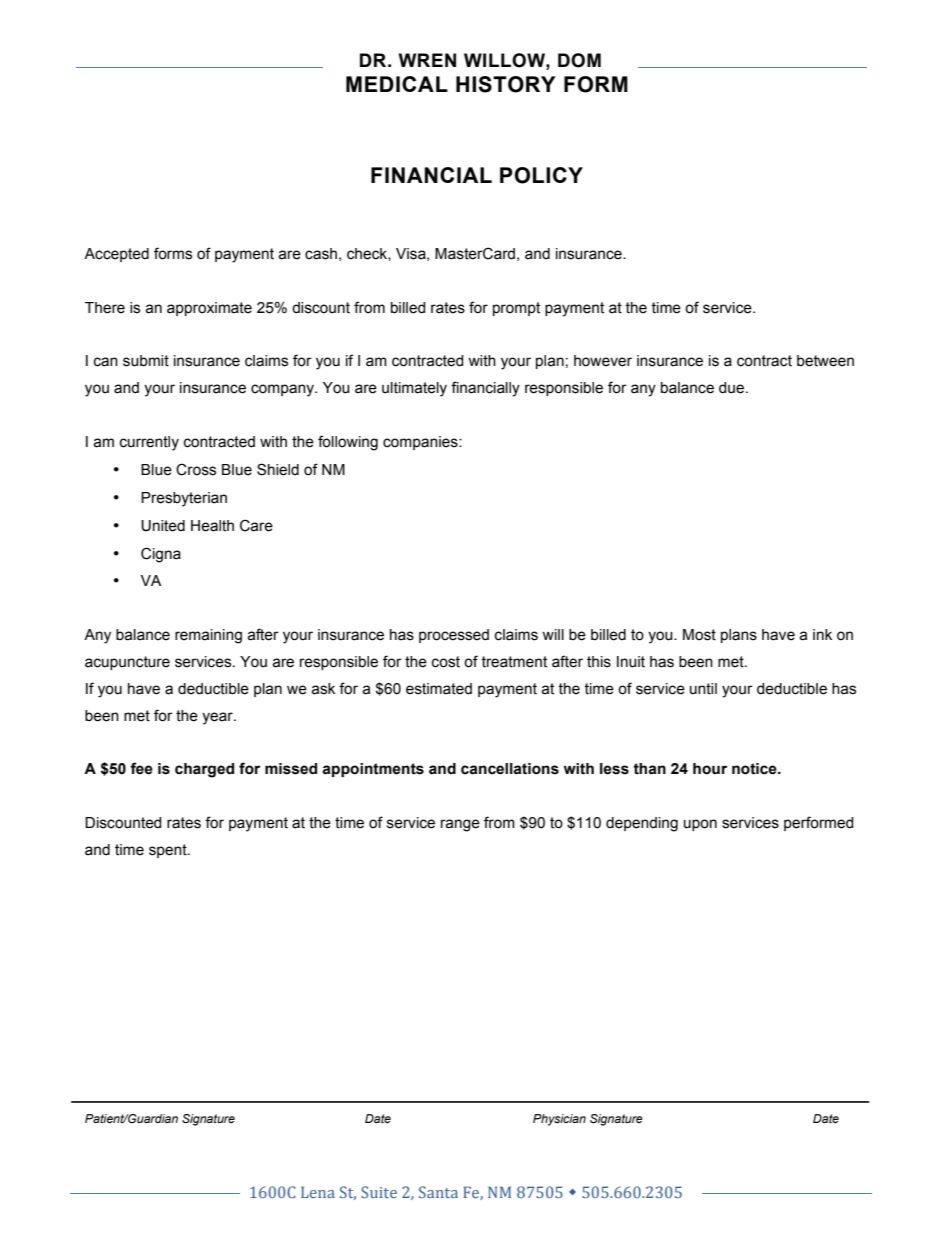 This image has width=952, height=1233. I want to click on Cross, so click(196, 469).
